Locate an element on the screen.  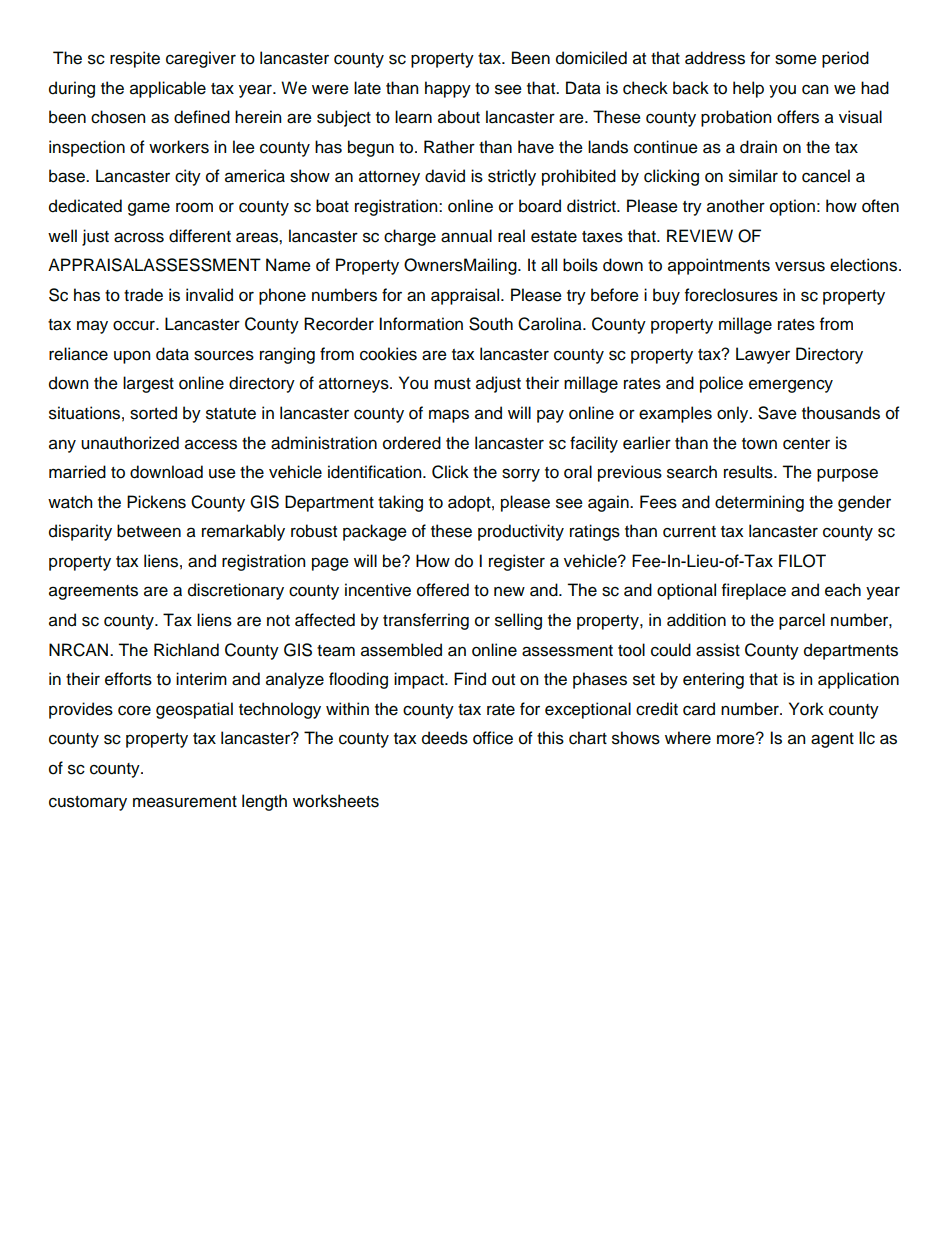
help is located at coordinates (748, 89).
